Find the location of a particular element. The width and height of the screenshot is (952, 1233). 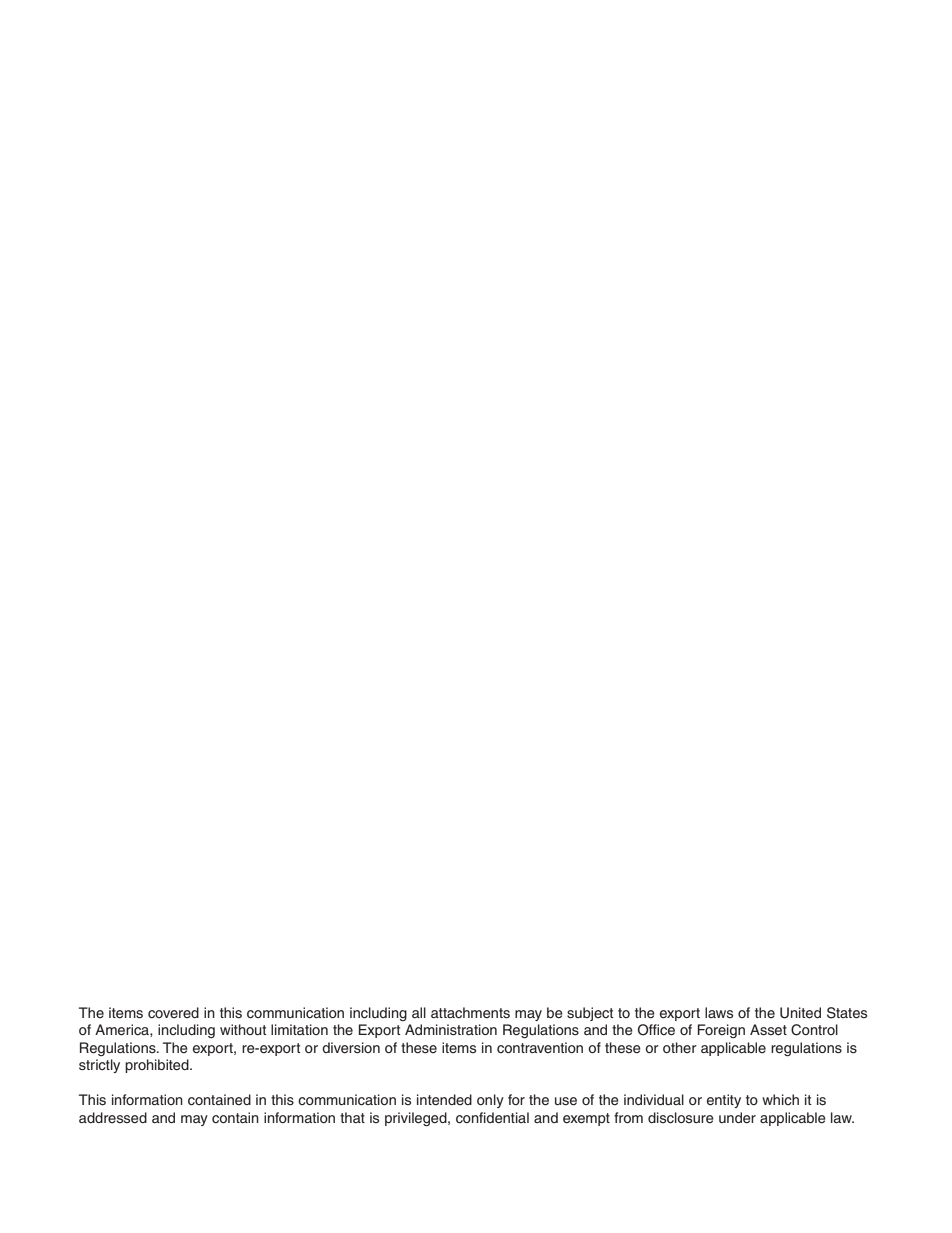

diversion is located at coordinates (351, 1047).
